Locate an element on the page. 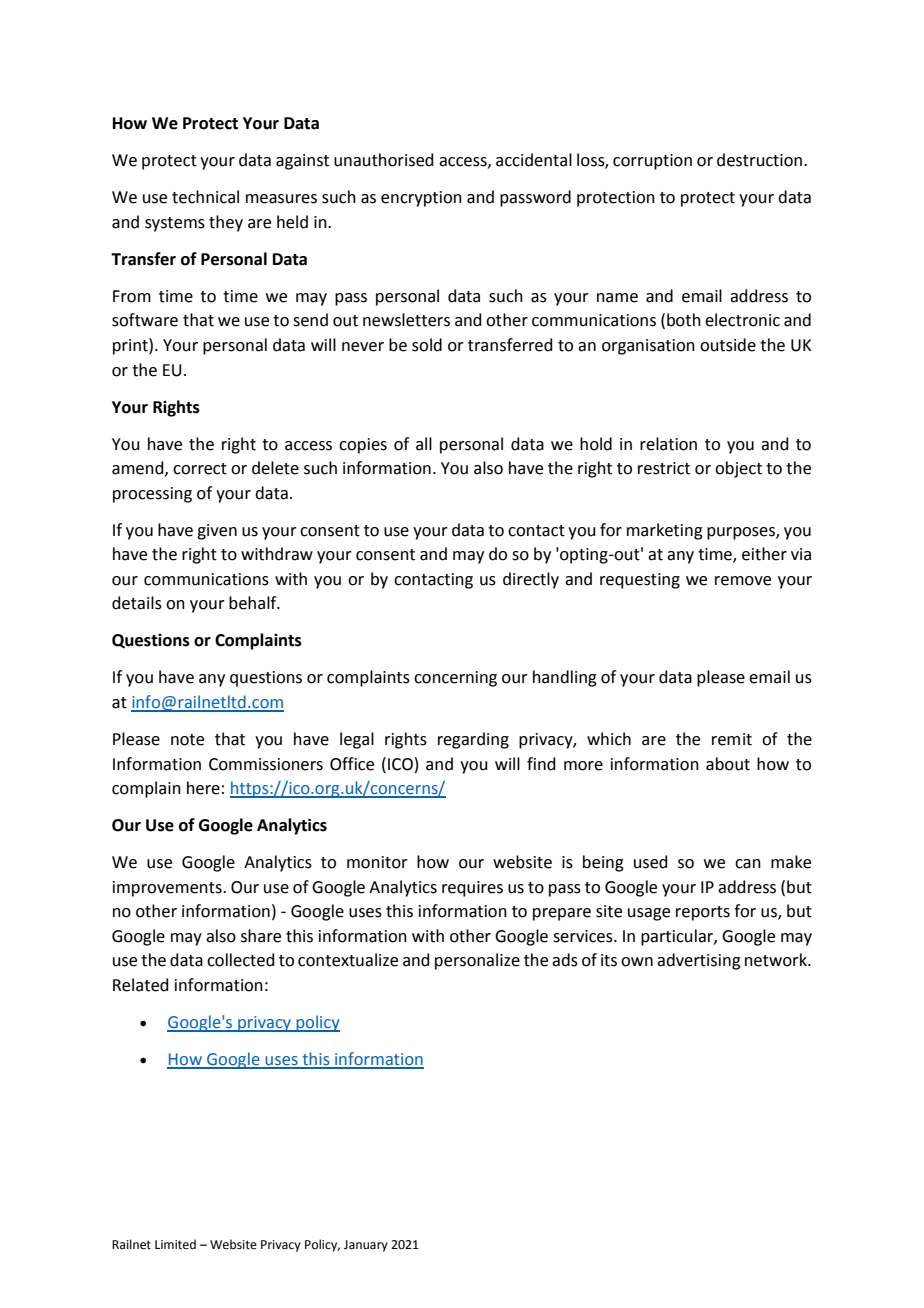  January is located at coordinates (366, 1246).
